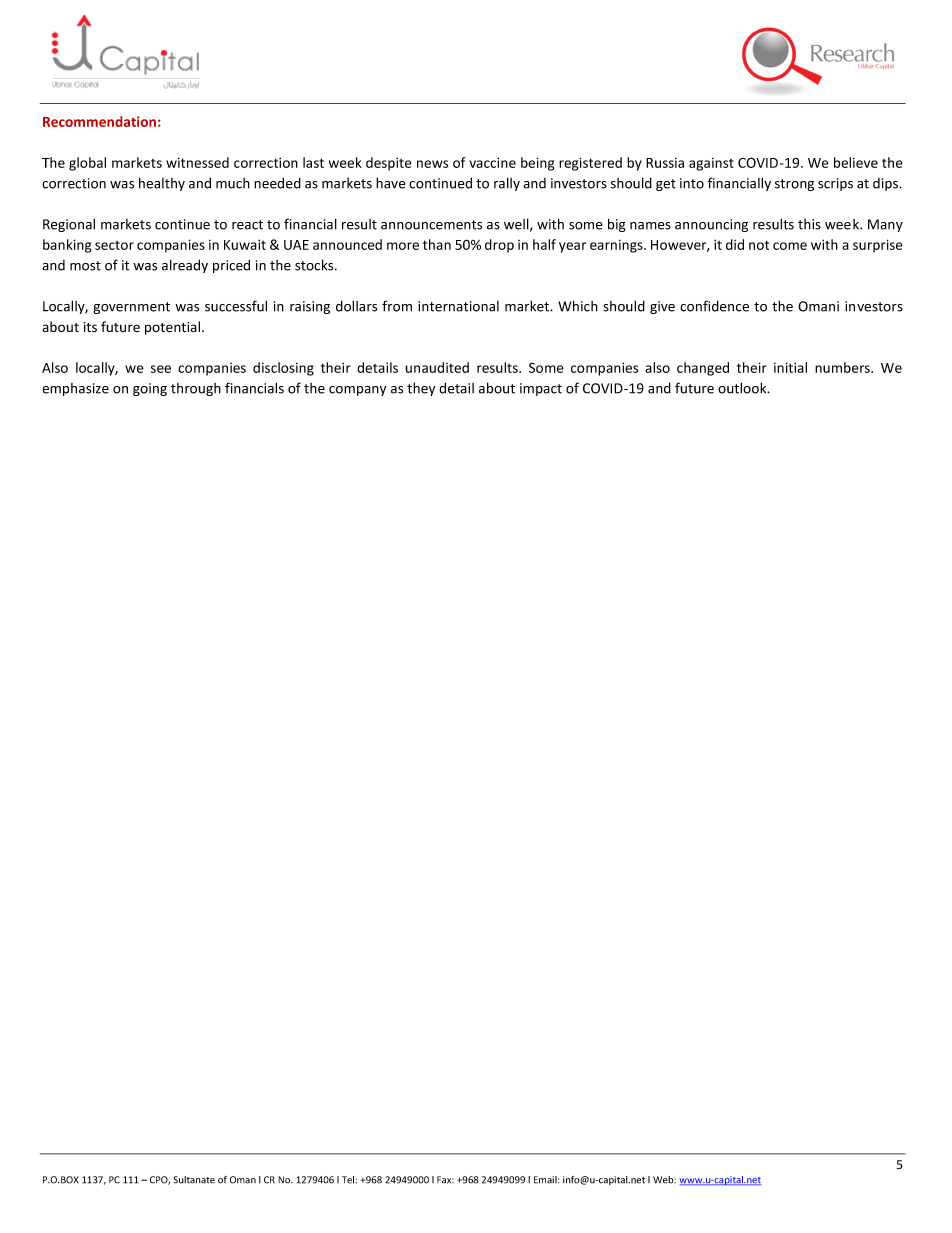 The width and height of the screenshot is (952, 1233). What do you see at coordinates (541, 389) in the screenshot?
I see `impact` at bounding box center [541, 389].
